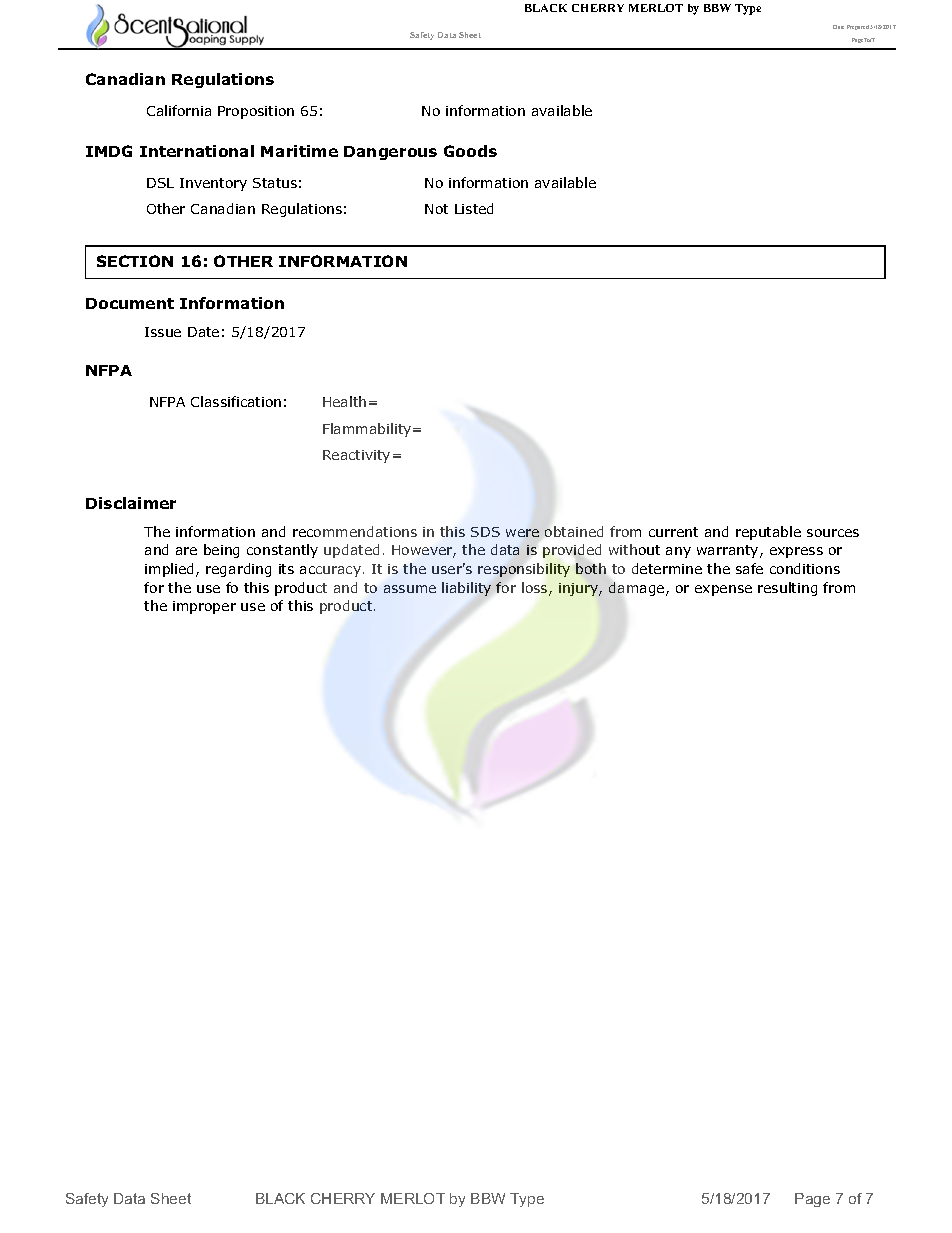 This document has width=952, height=1233. I want to click on reputable, so click(768, 533).
